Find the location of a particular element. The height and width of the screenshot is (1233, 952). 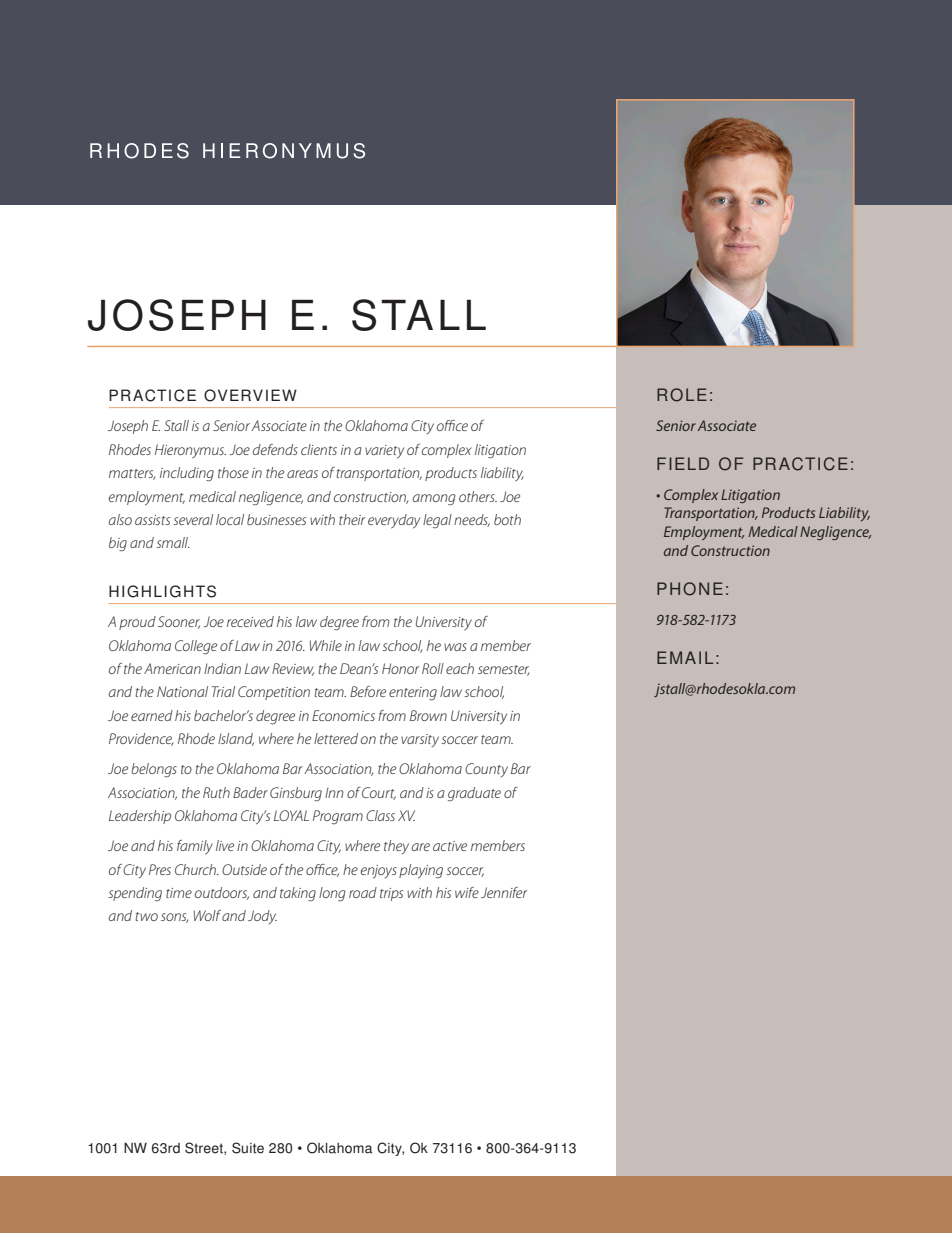

EMAIL is located at coordinates (685, 657).
